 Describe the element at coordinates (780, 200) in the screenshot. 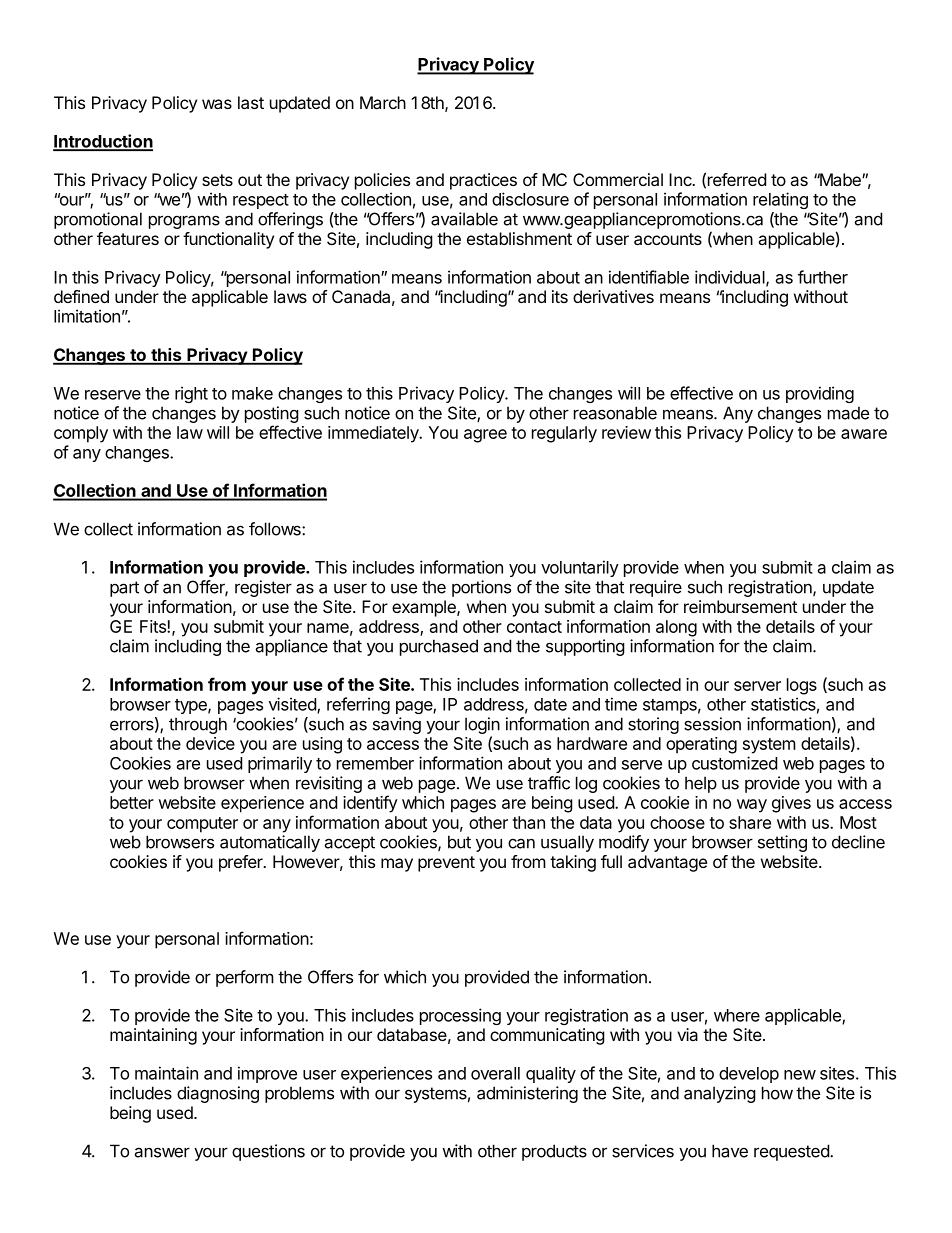

I see `relating` at that location.
